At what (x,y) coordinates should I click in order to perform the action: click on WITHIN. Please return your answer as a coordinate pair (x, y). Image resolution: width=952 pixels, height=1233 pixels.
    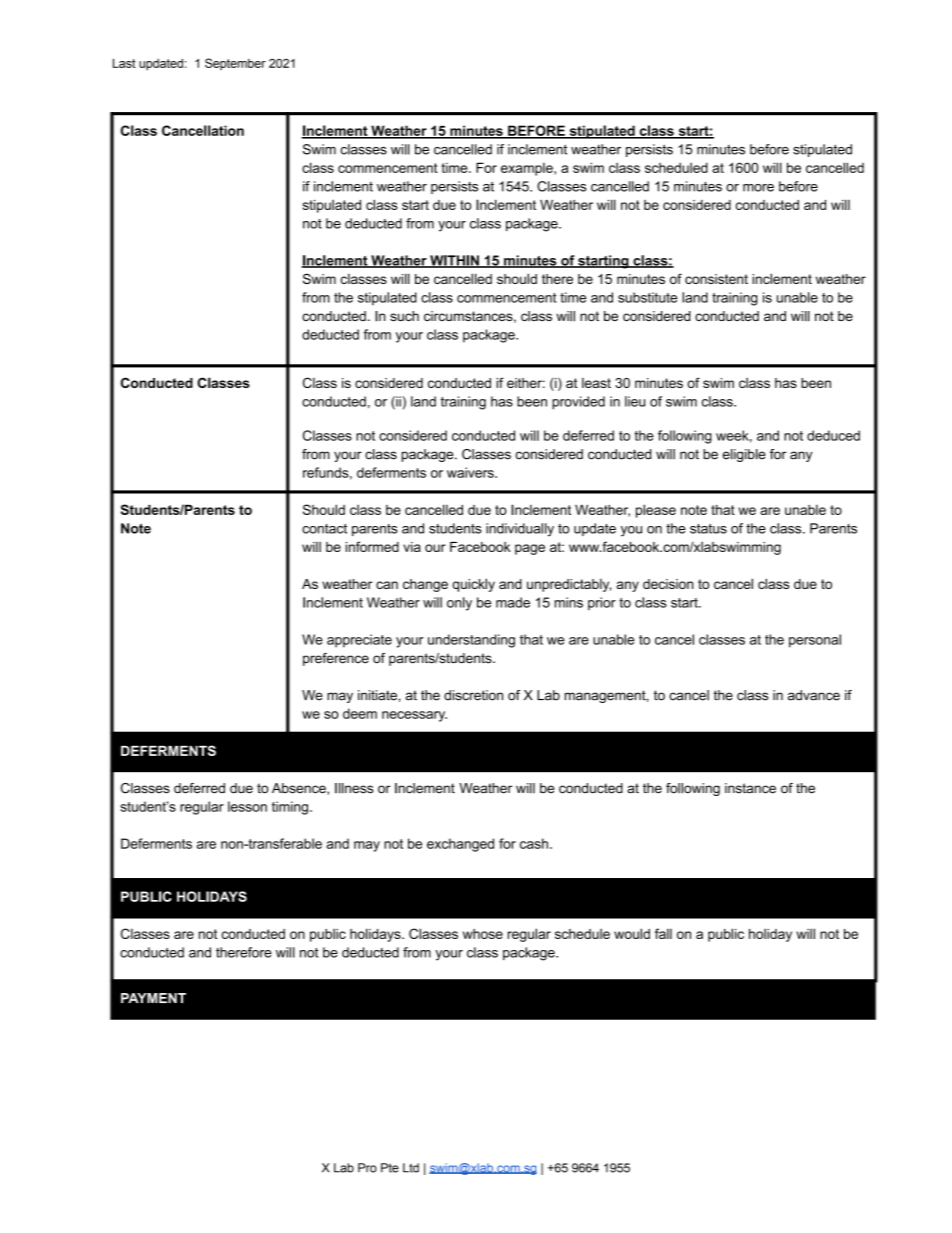
    Looking at the image, I should click on (454, 261).
